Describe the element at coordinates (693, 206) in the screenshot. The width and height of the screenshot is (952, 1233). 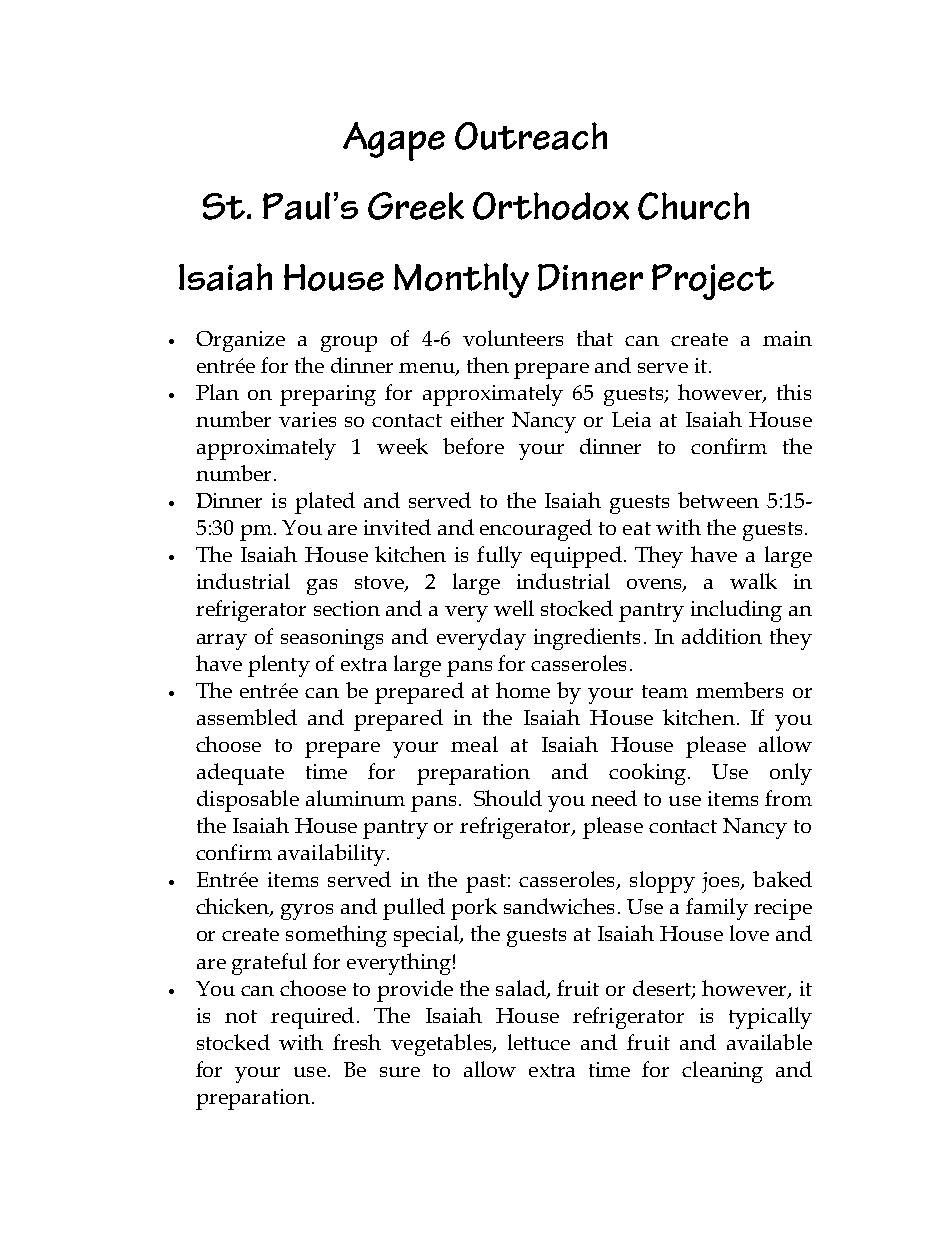
I see `Church` at that location.
